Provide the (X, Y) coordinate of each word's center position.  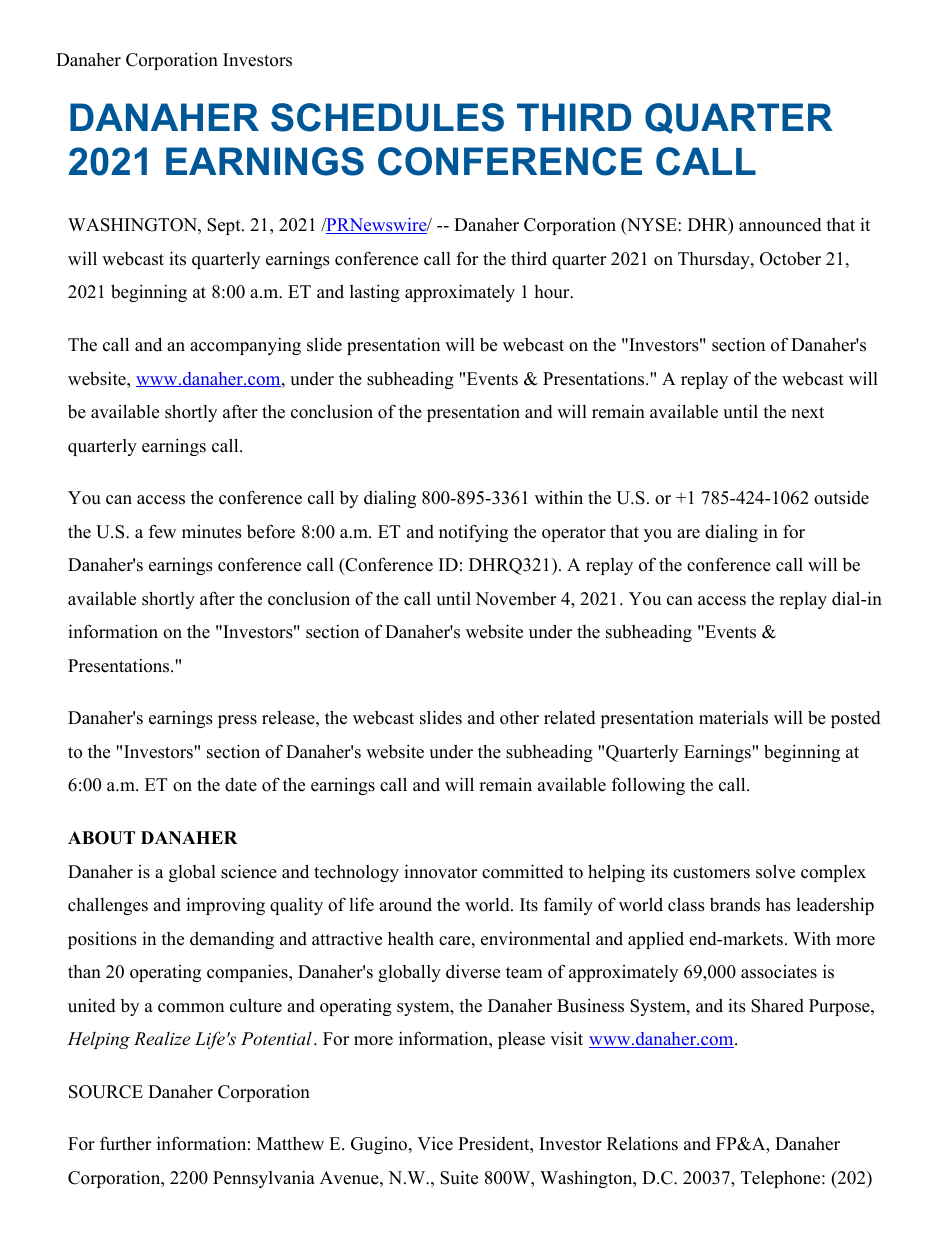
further (125, 1143)
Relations (642, 1143)
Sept (225, 226)
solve (775, 871)
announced (780, 225)
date (241, 785)
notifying (473, 533)
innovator (440, 871)
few (162, 531)
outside (841, 498)
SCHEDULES (387, 117)
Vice (435, 1144)
